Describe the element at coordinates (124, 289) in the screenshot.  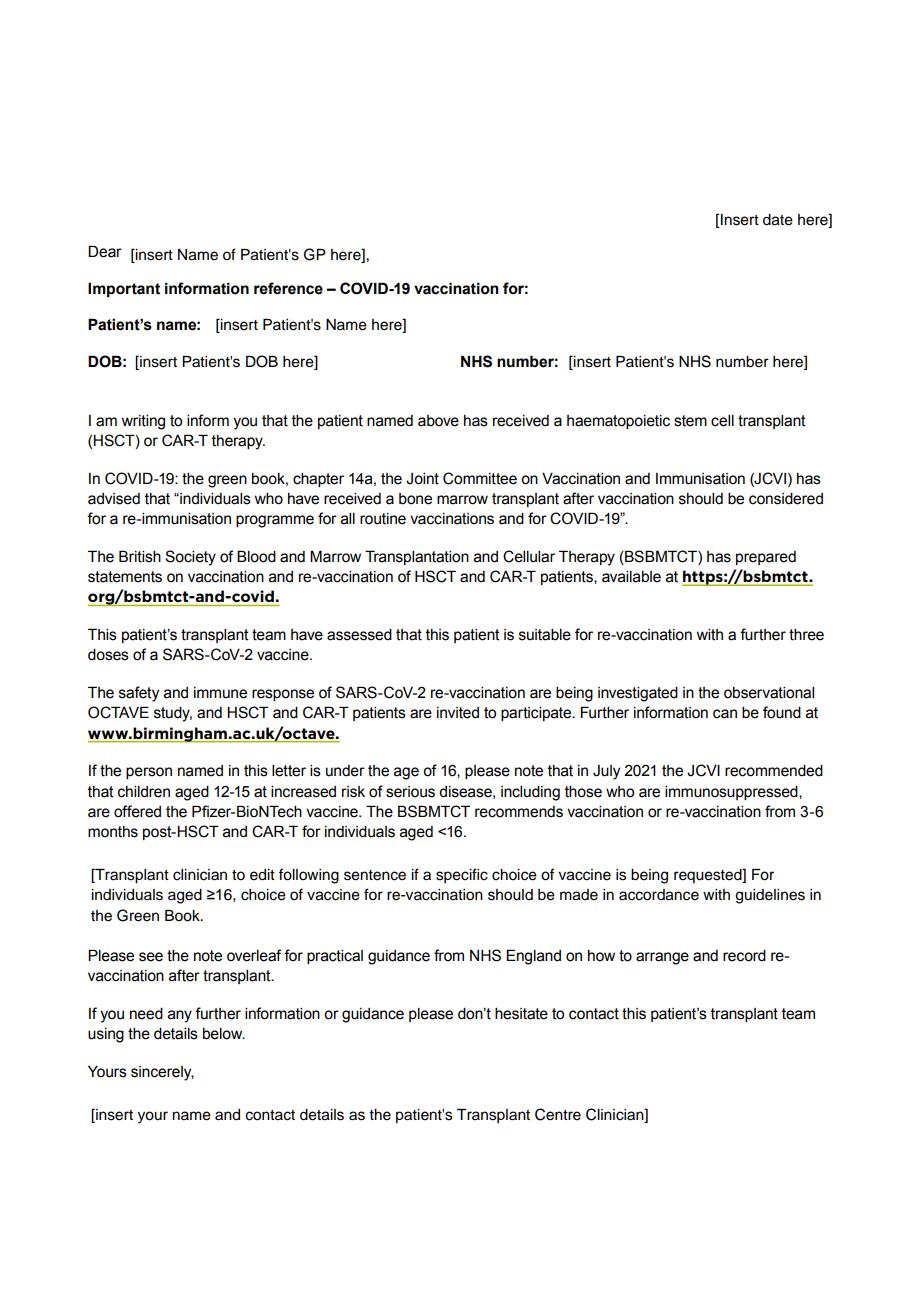
I see `Important` at that location.
